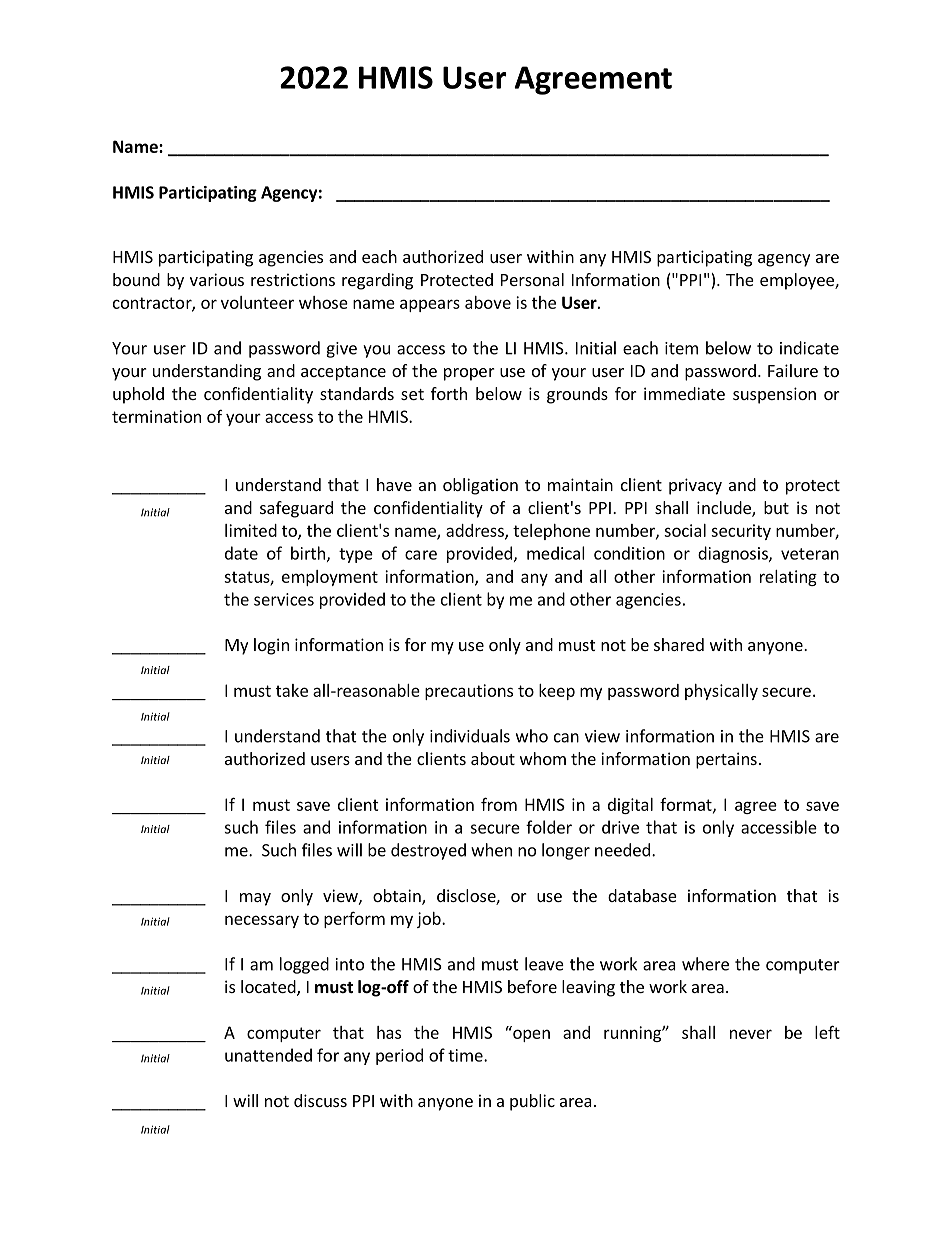  I want to click on above, so click(488, 302).
